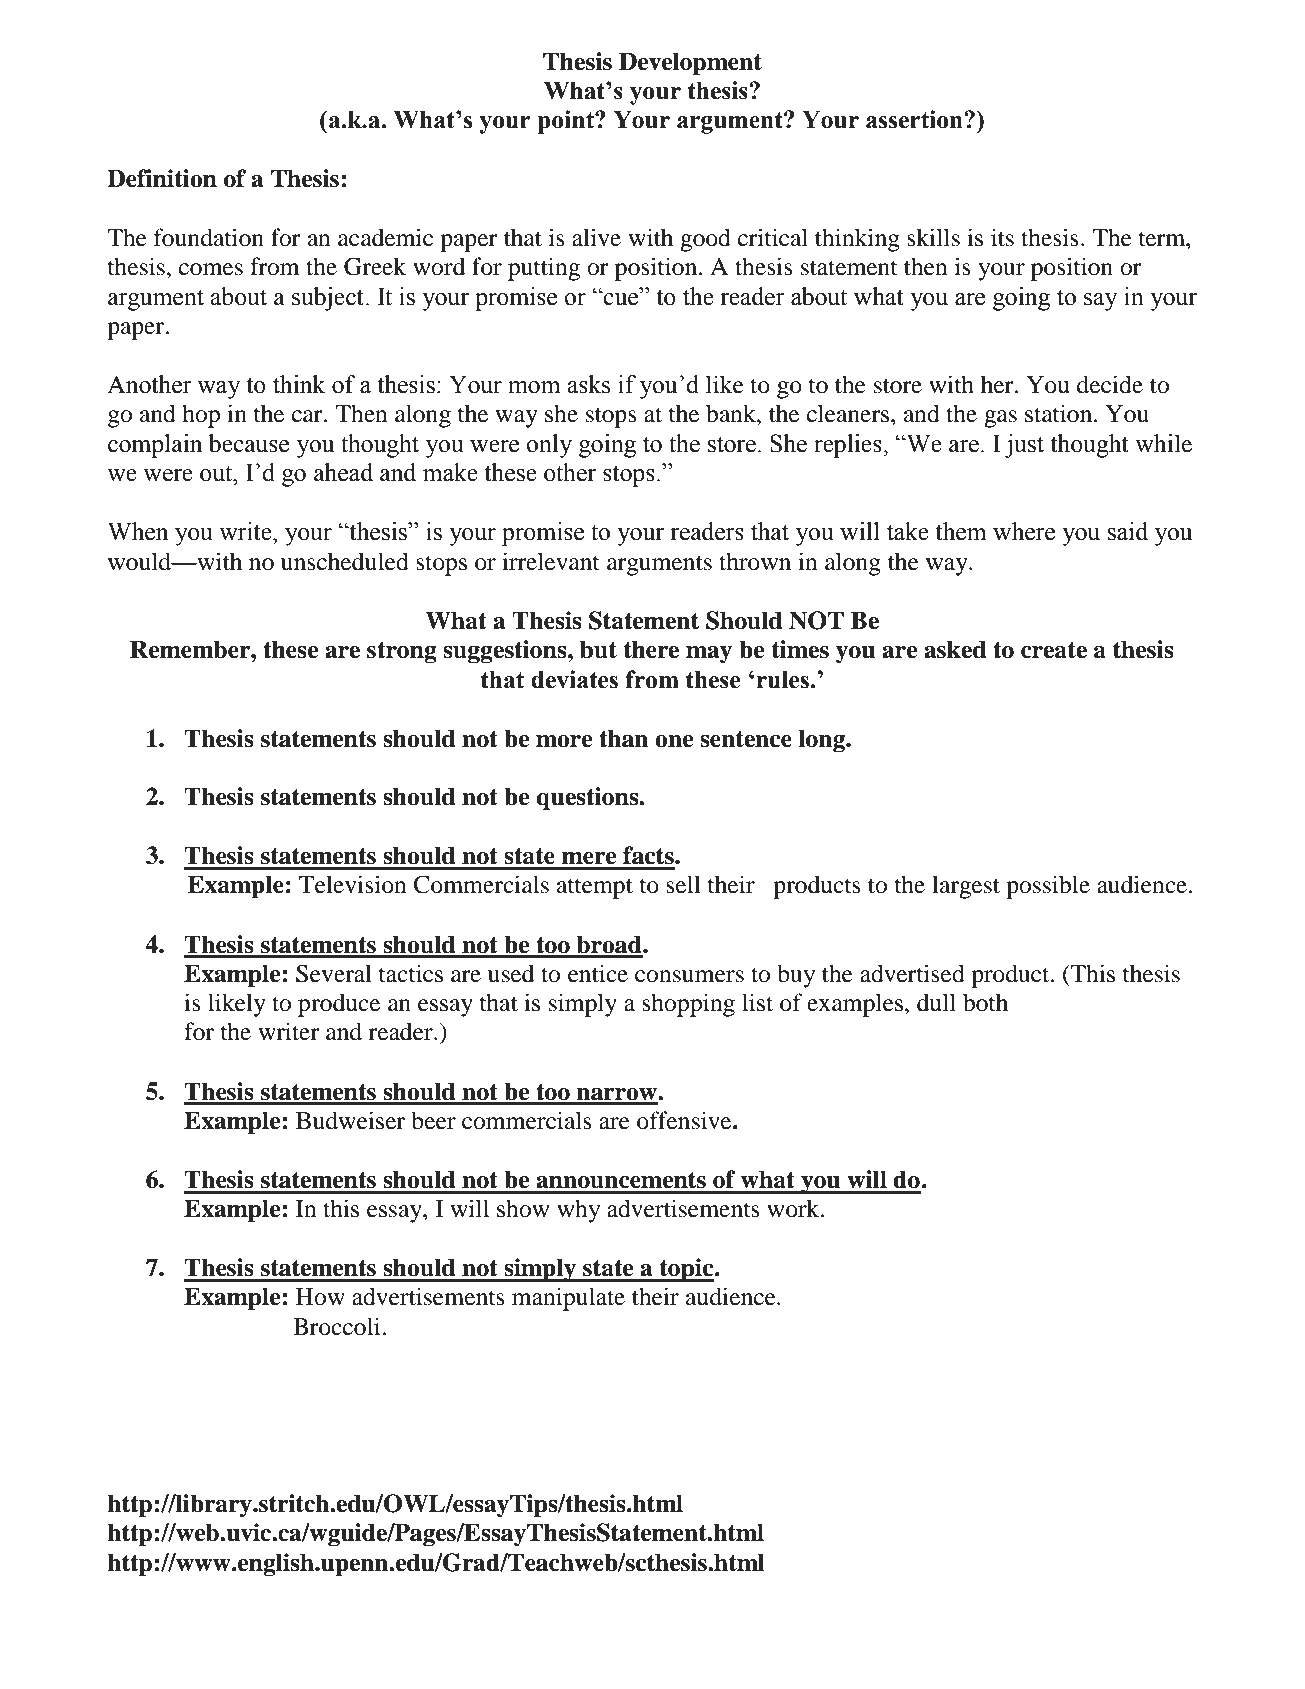  Describe the element at coordinates (350, 1120) in the document. I see `Budweiser` at that location.
